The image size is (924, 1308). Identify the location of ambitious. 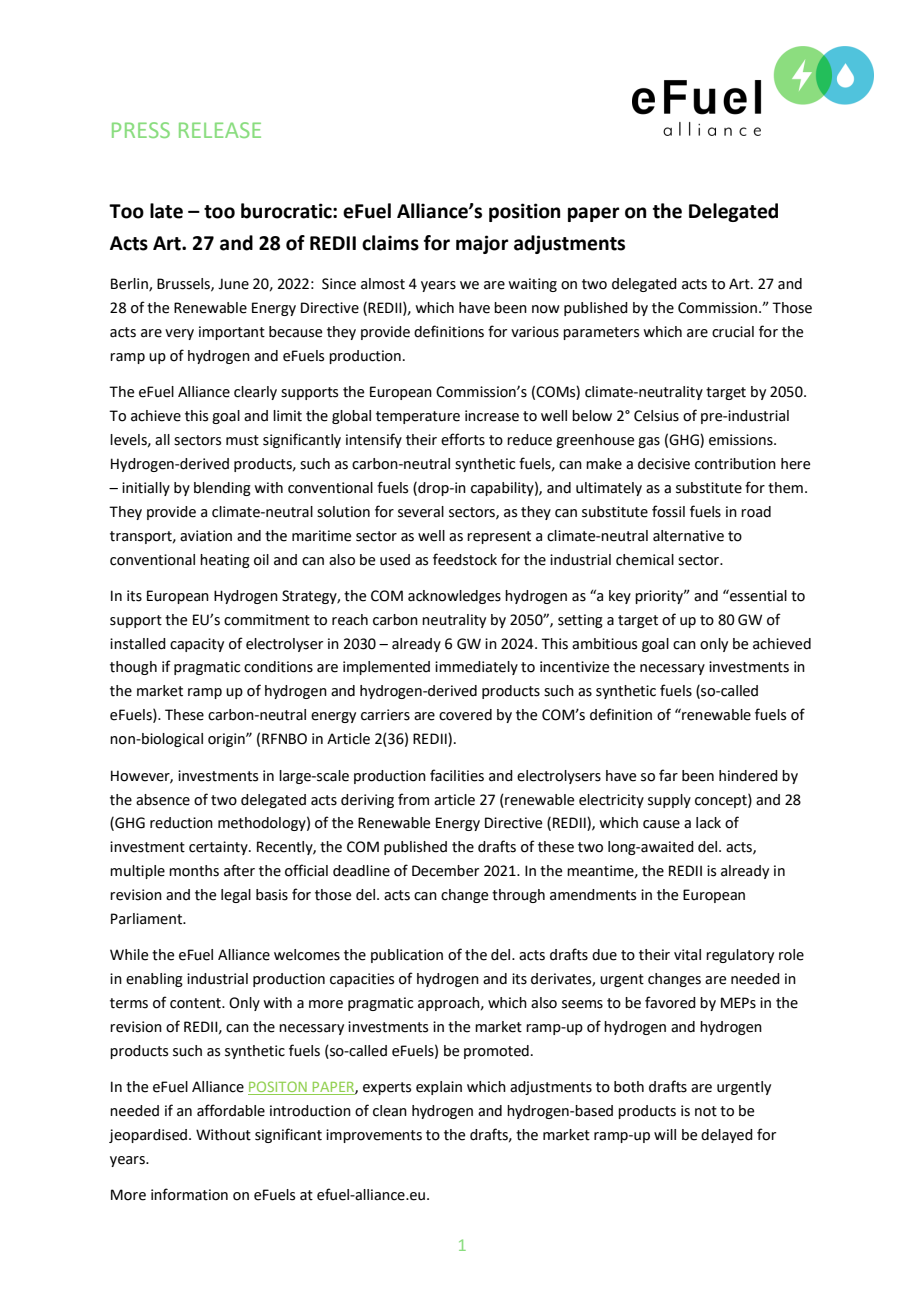
(604, 644).
